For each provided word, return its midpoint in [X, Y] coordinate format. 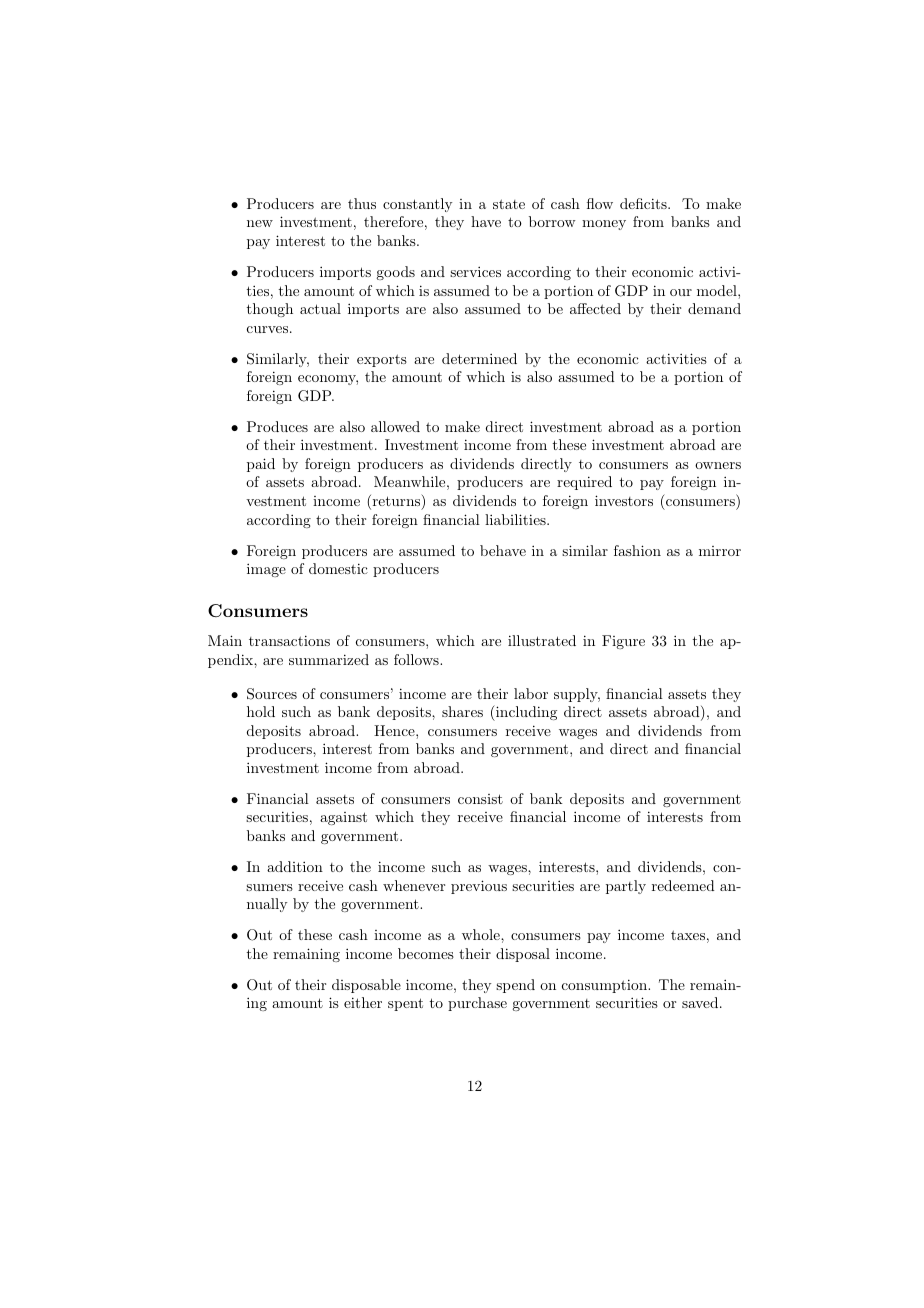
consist [480, 799]
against [343, 818]
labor [531, 693]
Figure [623, 642]
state [509, 204]
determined [479, 358]
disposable [366, 986]
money [604, 225]
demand [714, 308]
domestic [338, 568]
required [584, 483]
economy [328, 380]
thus [362, 203]
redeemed [683, 885]
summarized [329, 659]
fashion [637, 550]
